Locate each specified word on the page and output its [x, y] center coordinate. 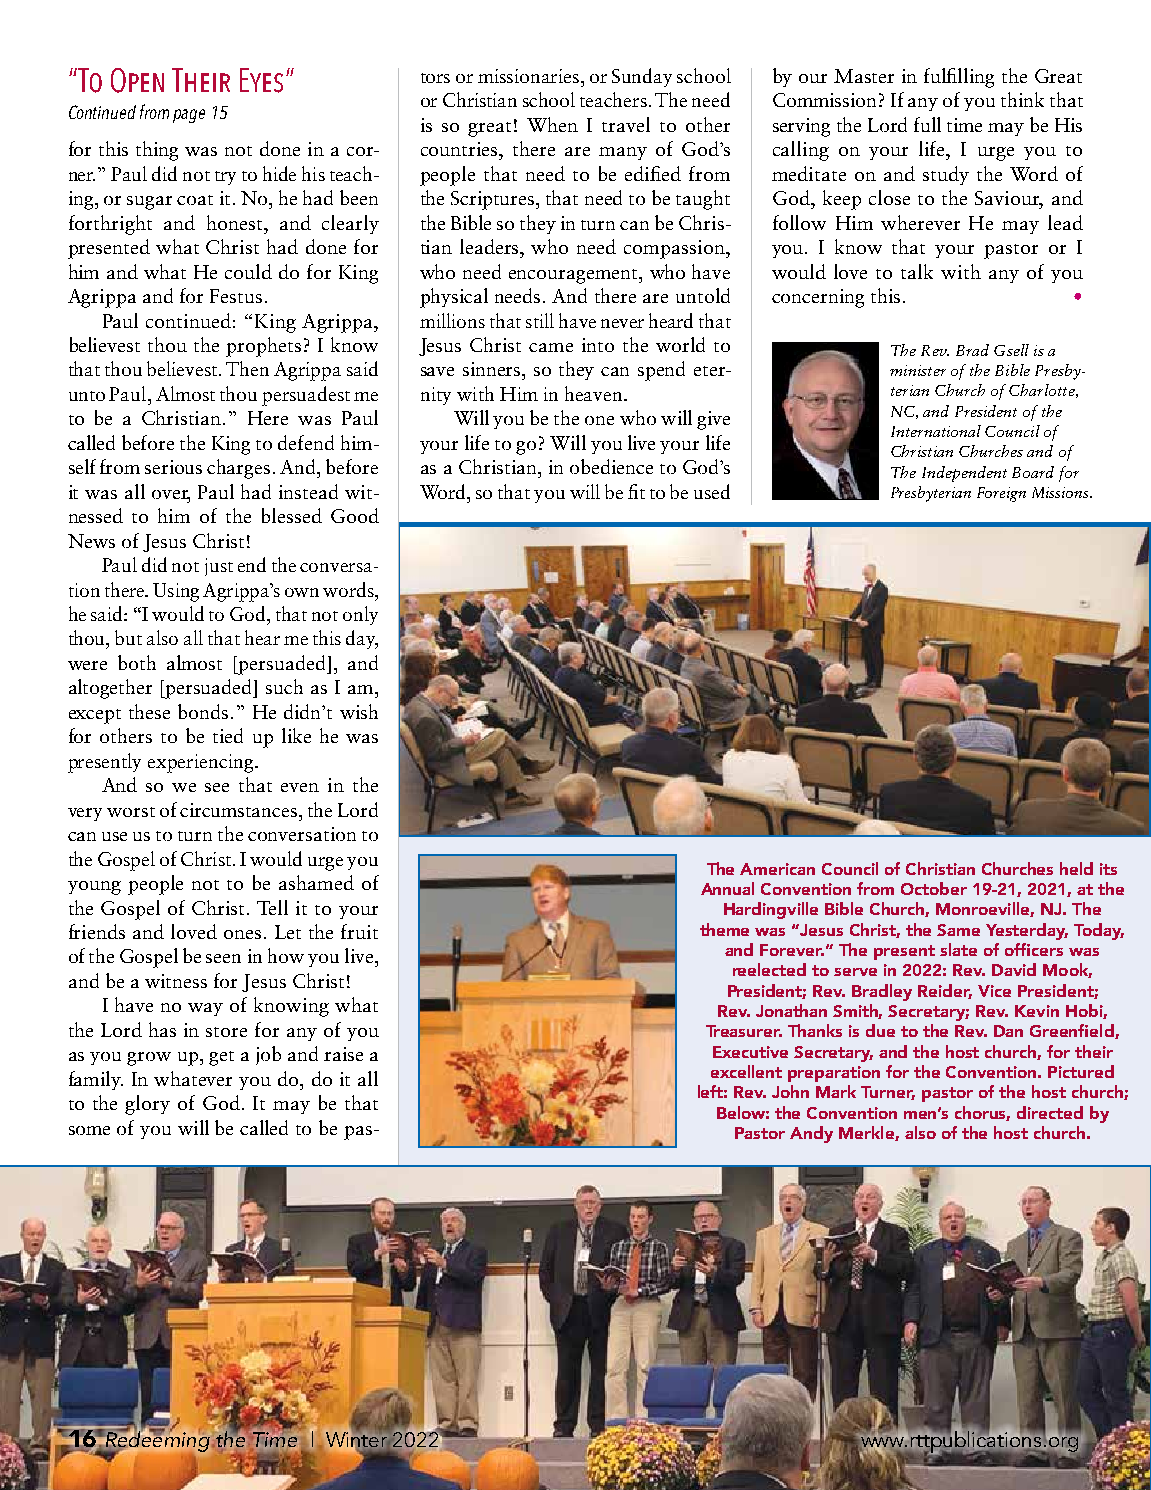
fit [636, 491]
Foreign [1001, 494]
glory [147, 1105]
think [1022, 99]
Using [176, 592]
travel [626, 124]
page [189, 116]
